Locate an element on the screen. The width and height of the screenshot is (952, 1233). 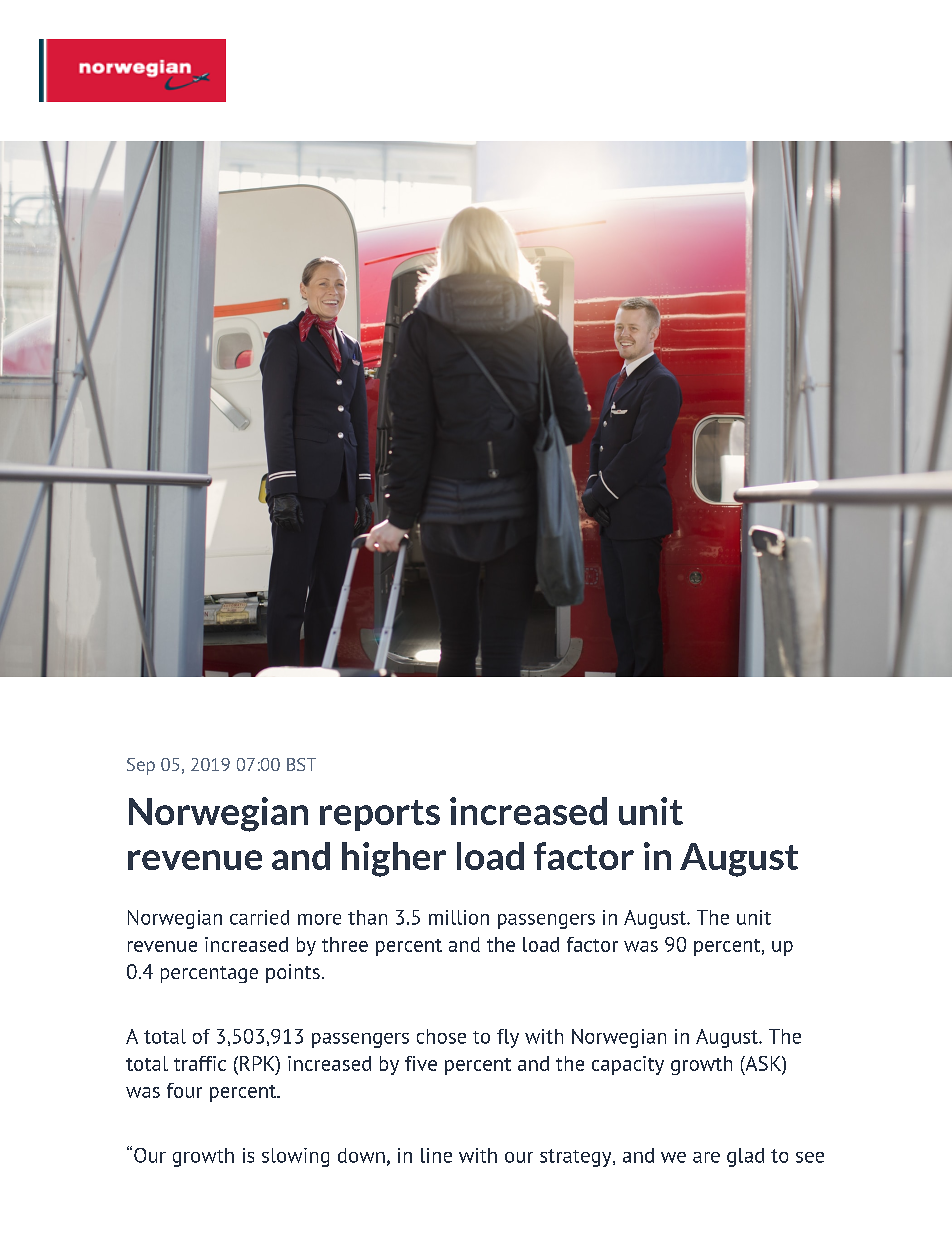
three is located at coordinates (345, 944).
